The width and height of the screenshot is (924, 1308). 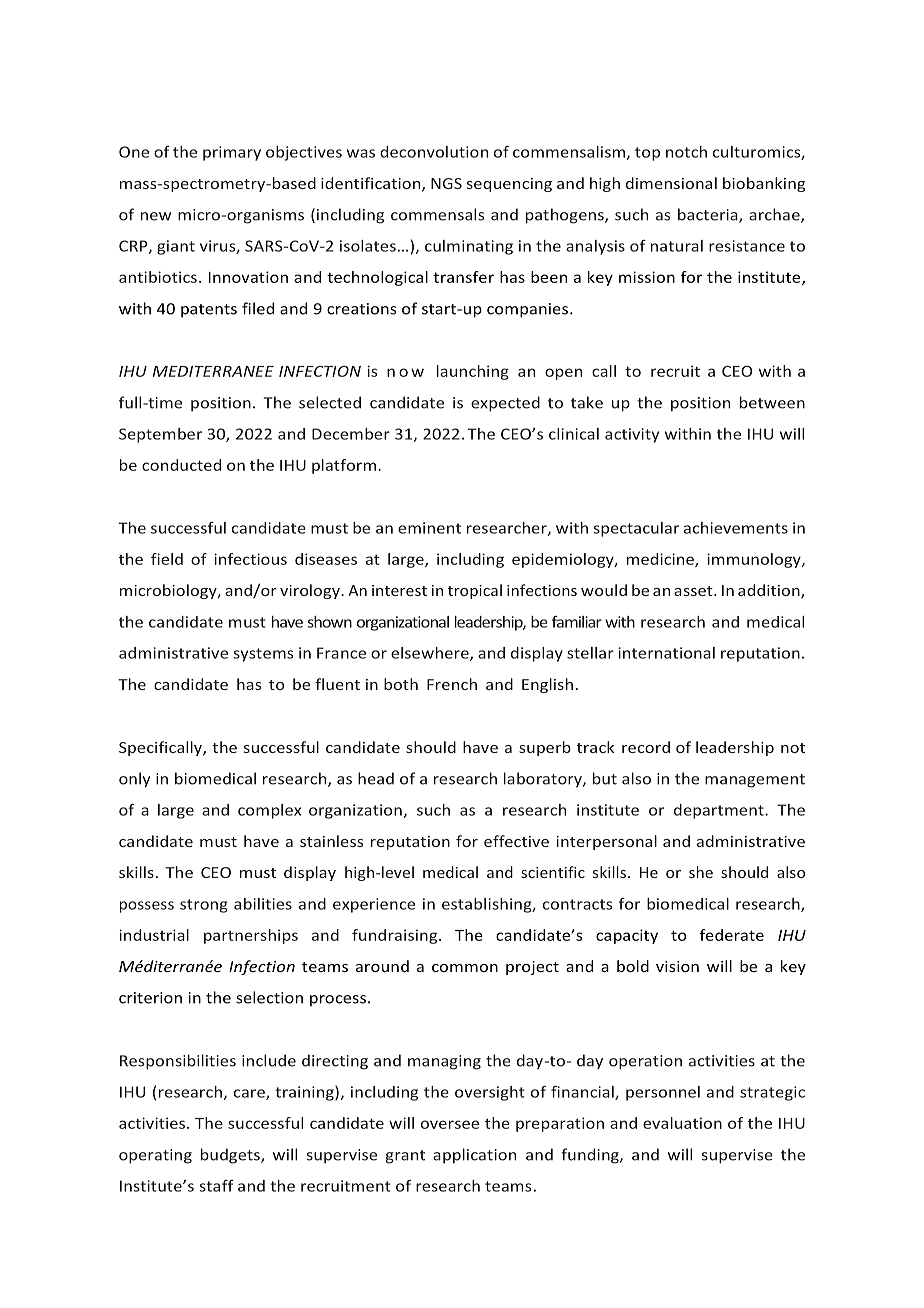 I want to click on systems, so click(x=263, y=655).
